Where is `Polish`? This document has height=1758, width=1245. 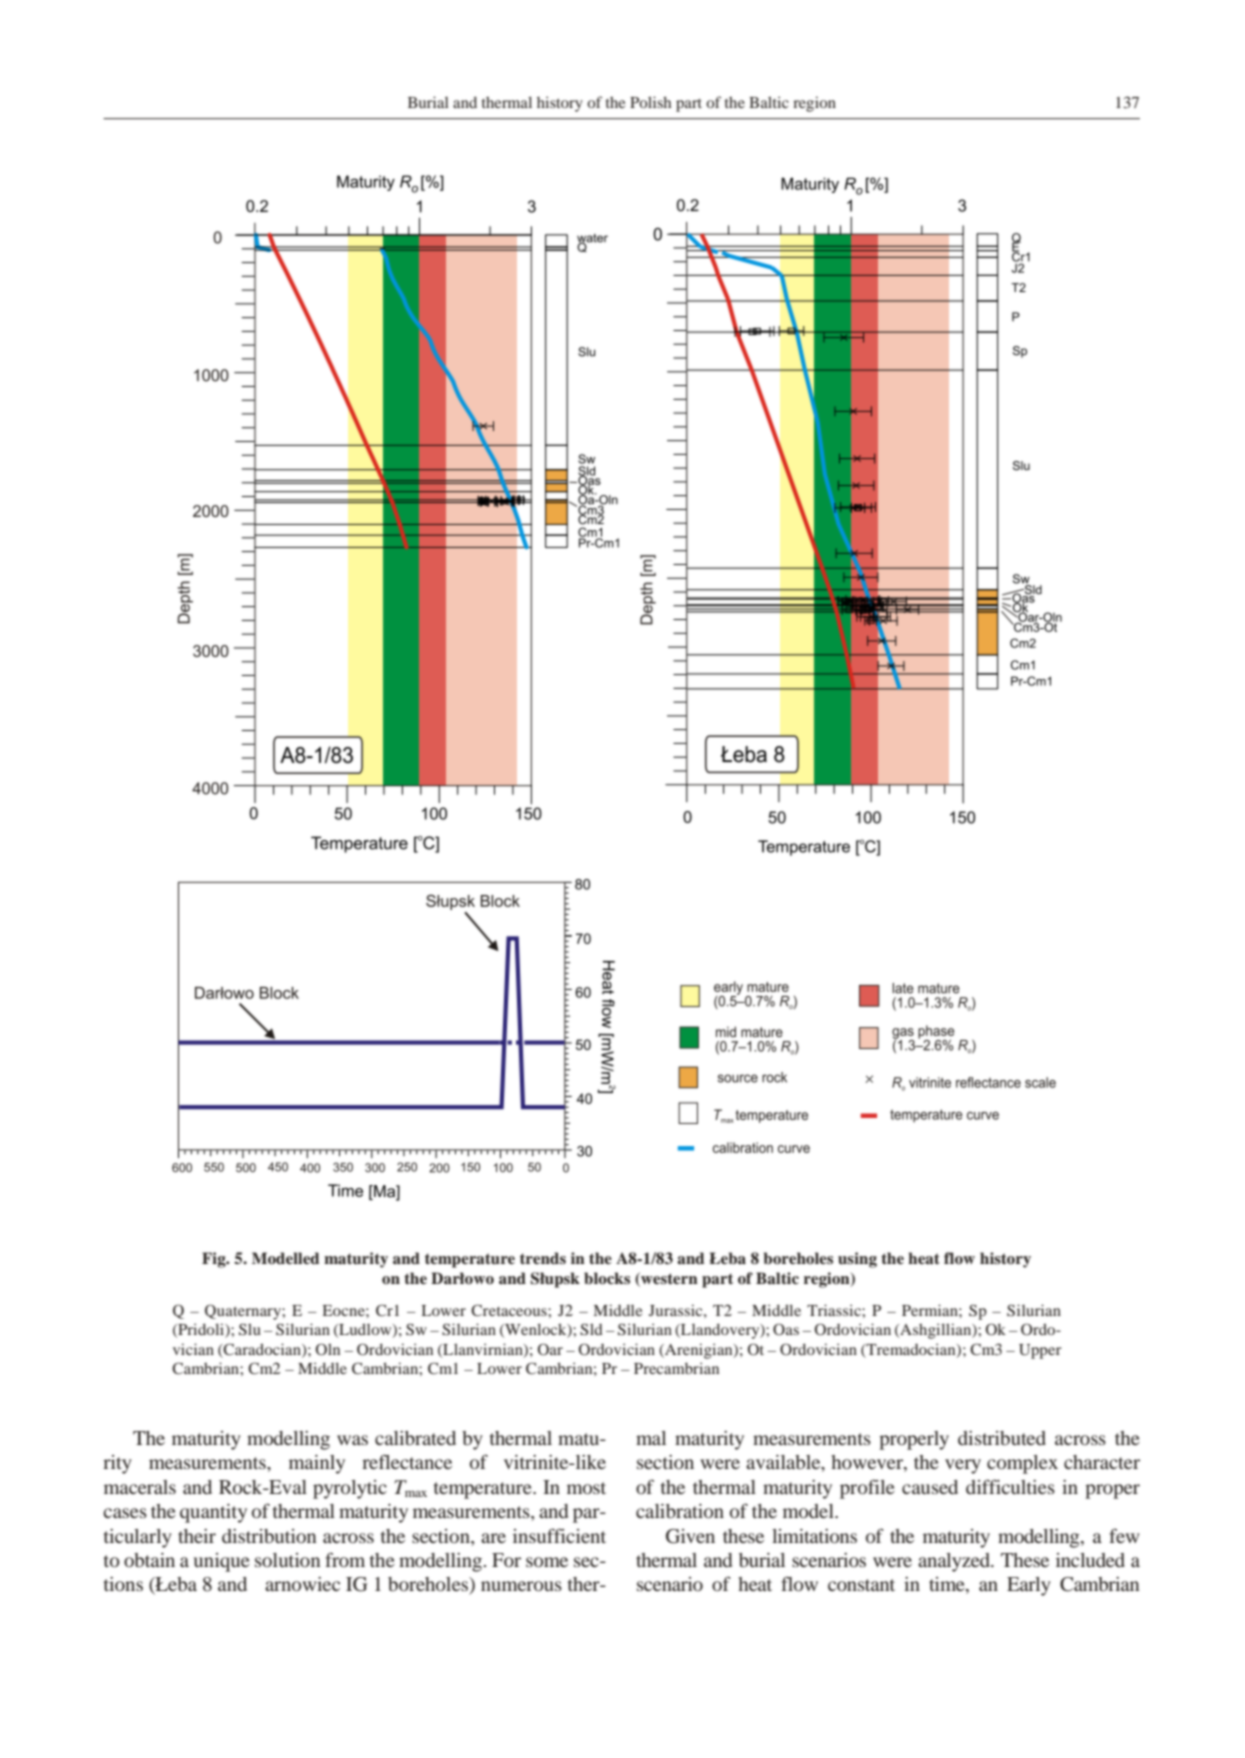 Polish is located at coordinates (650, 102).
